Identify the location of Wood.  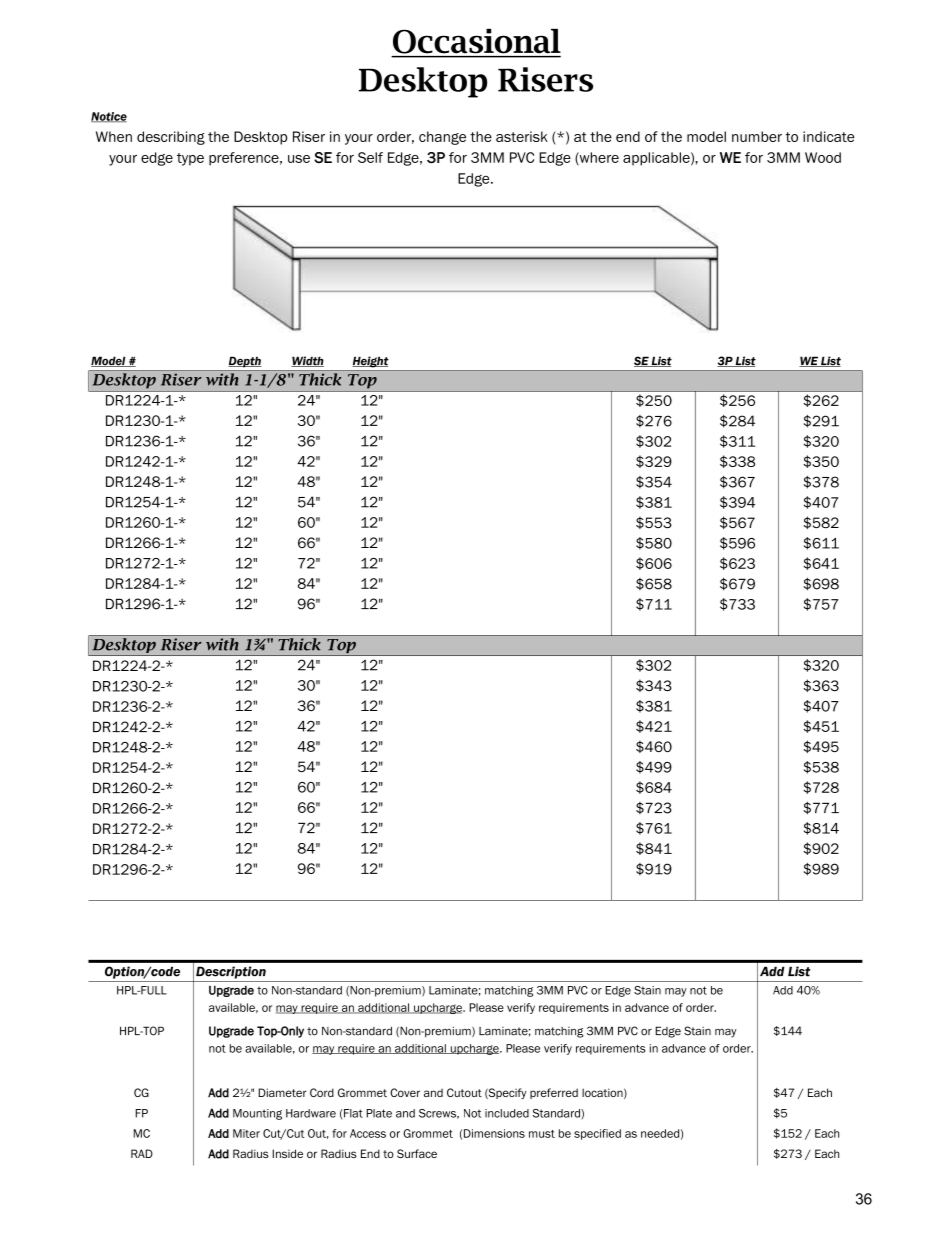
(823, 157).
